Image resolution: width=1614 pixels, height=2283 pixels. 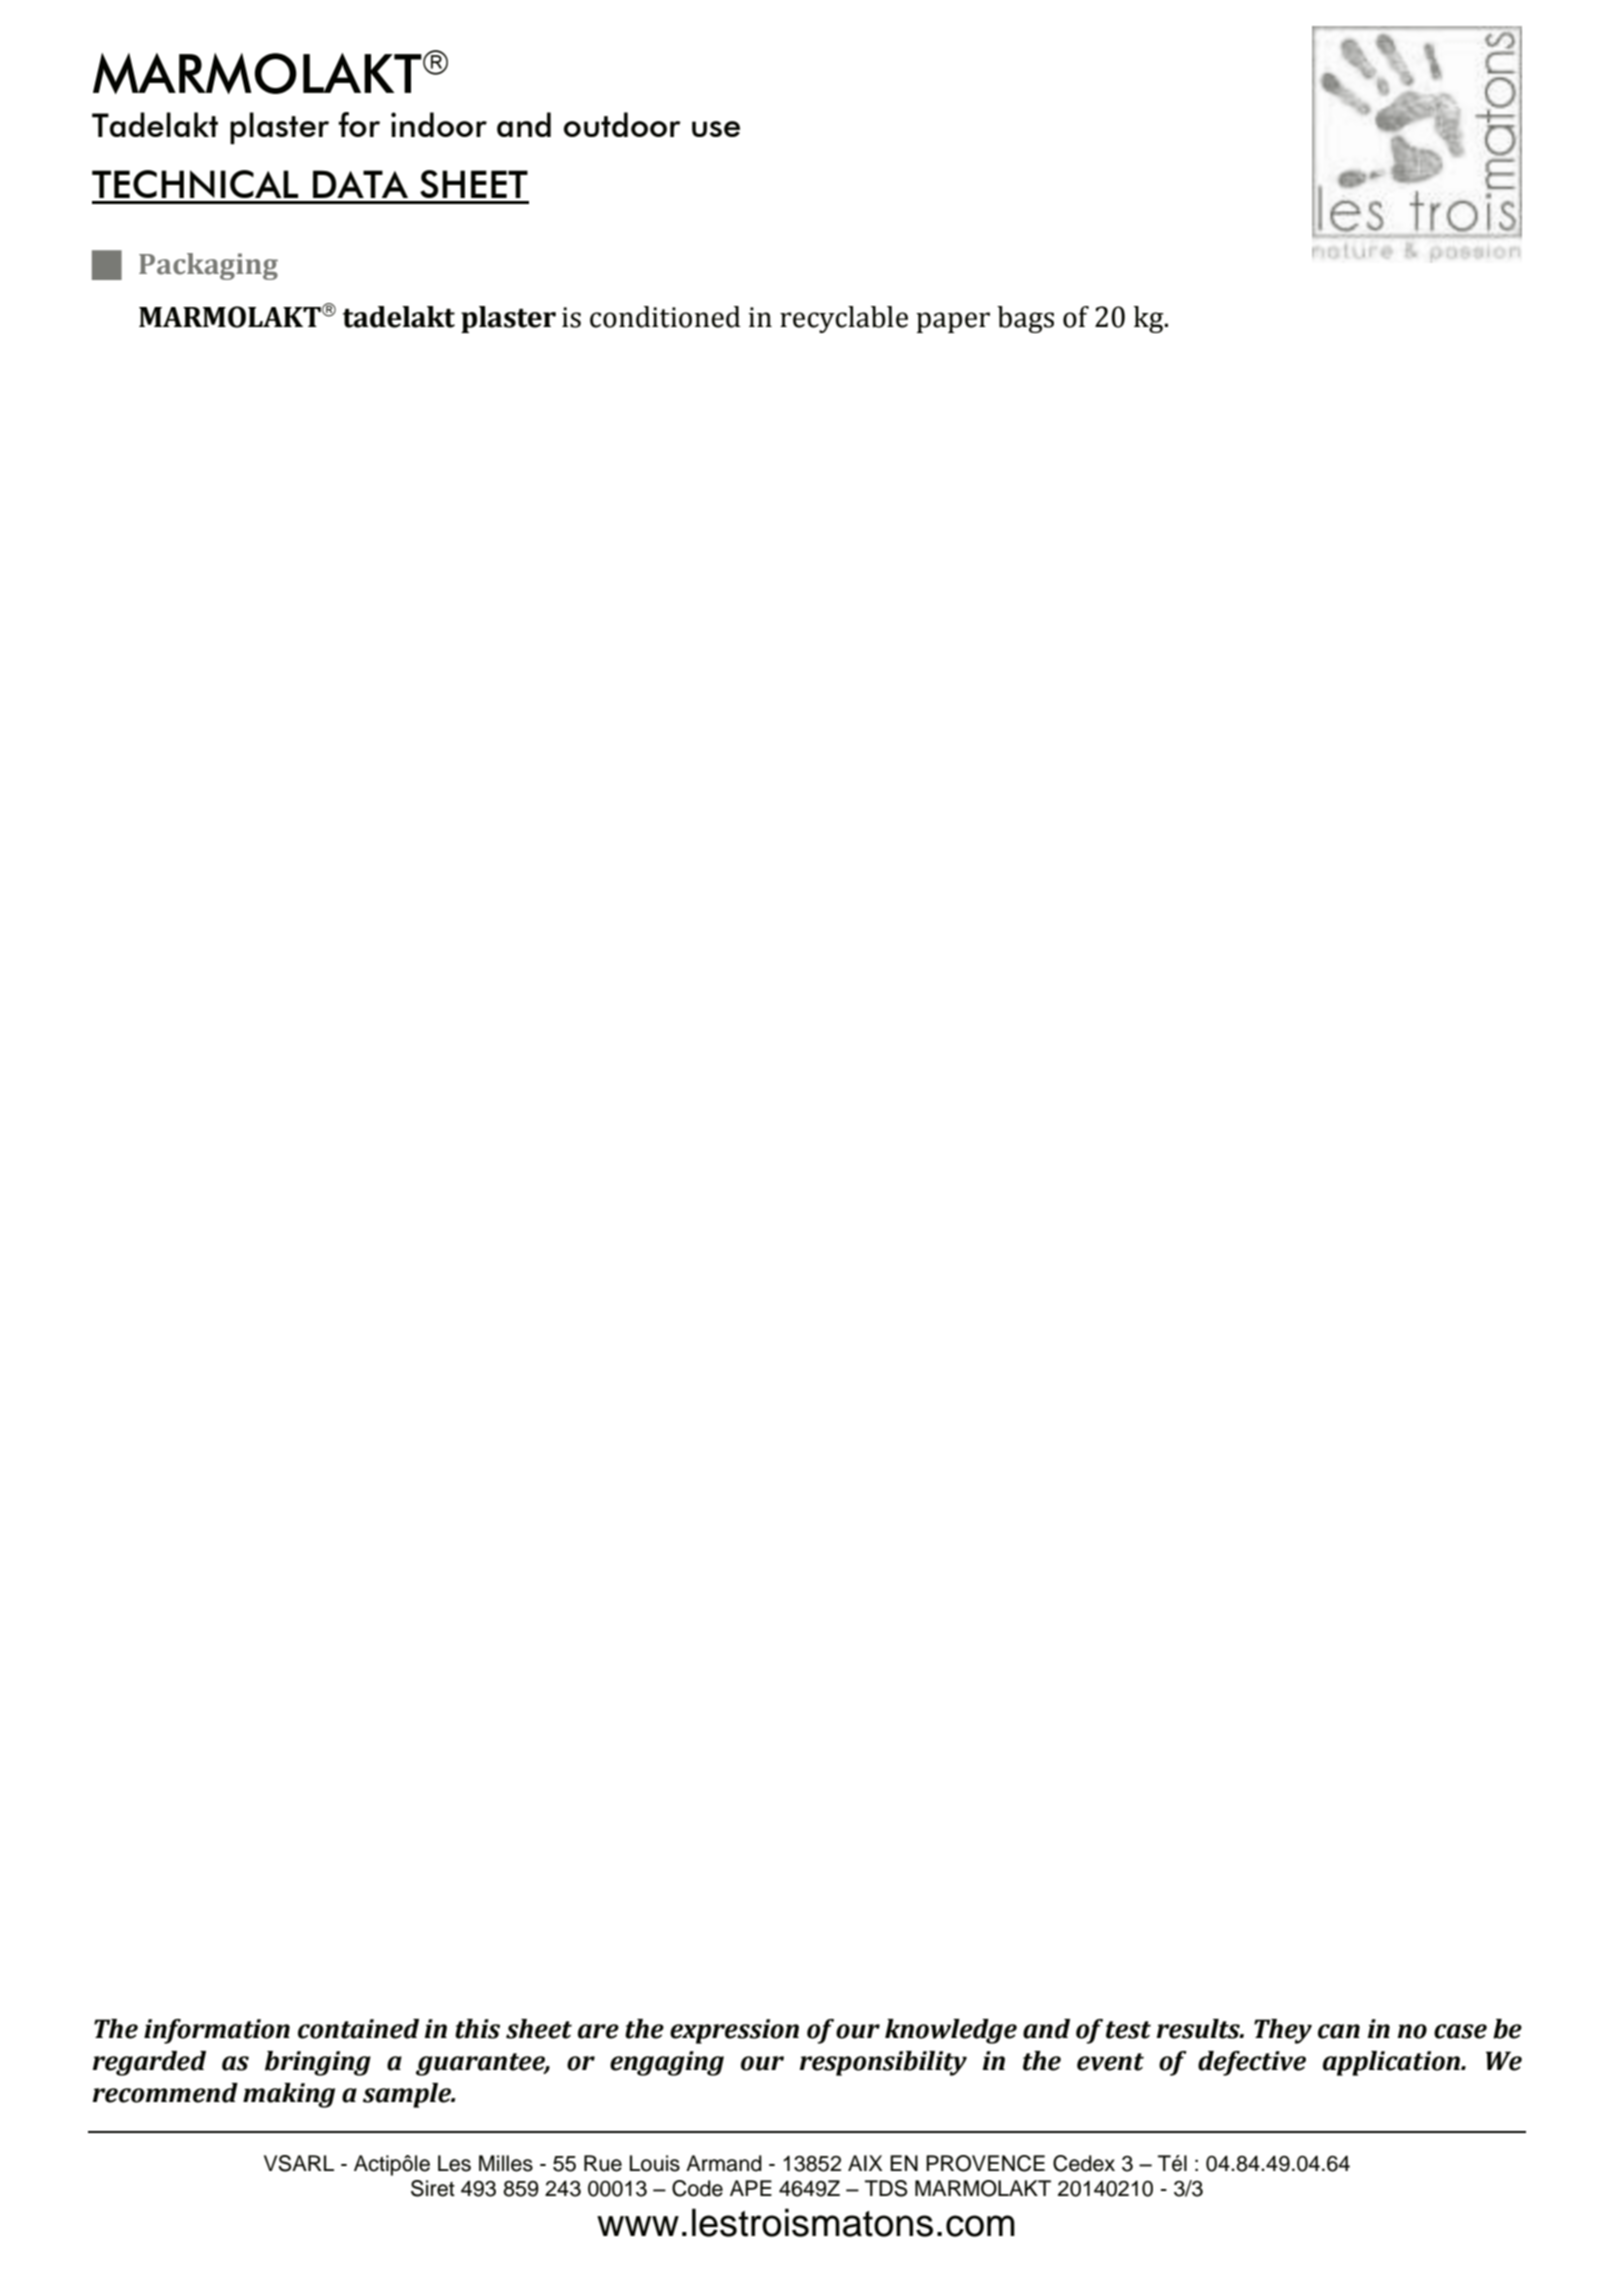 I want to click on They, so click(x=1283, y=2031).
